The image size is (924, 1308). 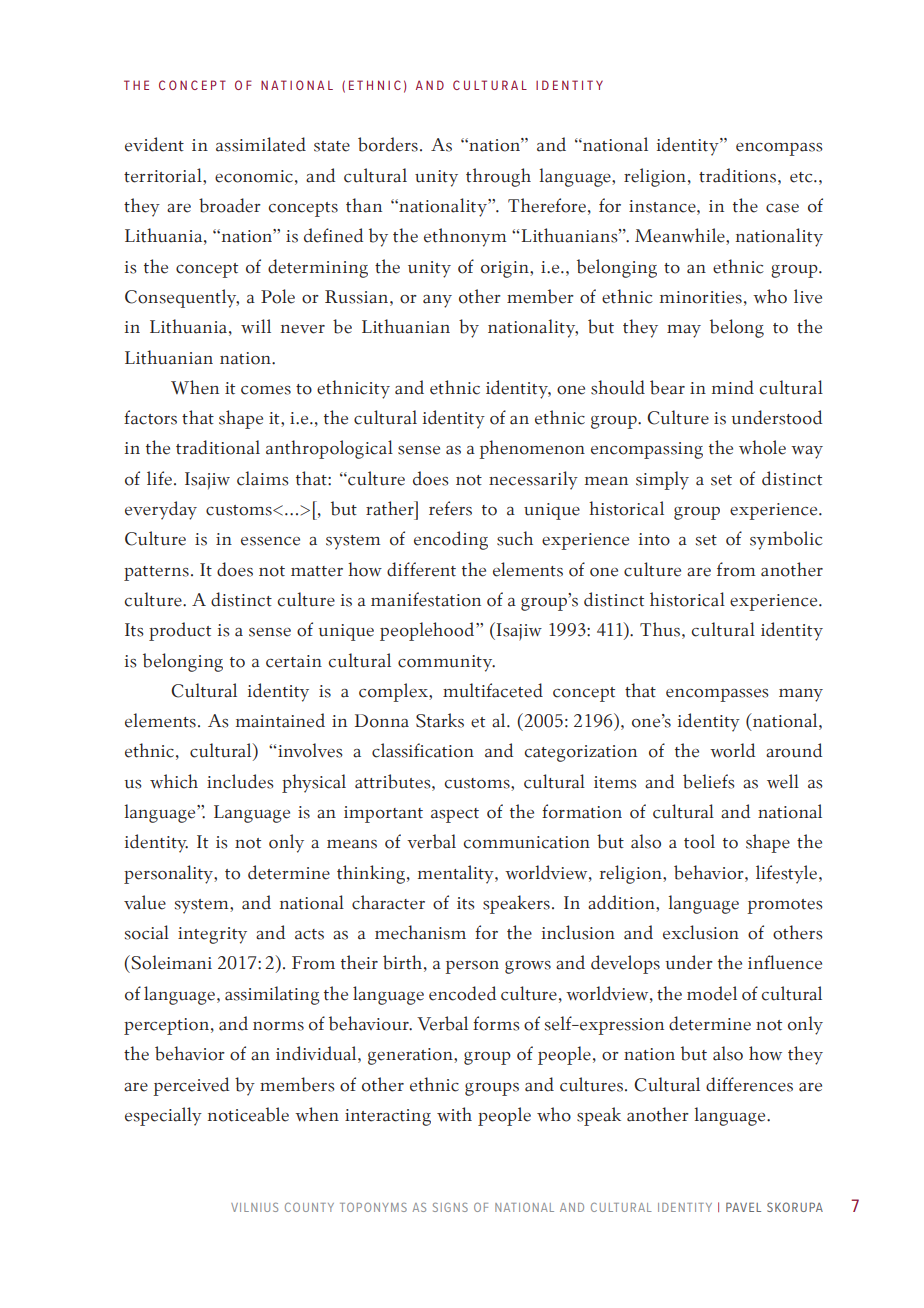 I want to click on product, so click(x=180, y=631).
